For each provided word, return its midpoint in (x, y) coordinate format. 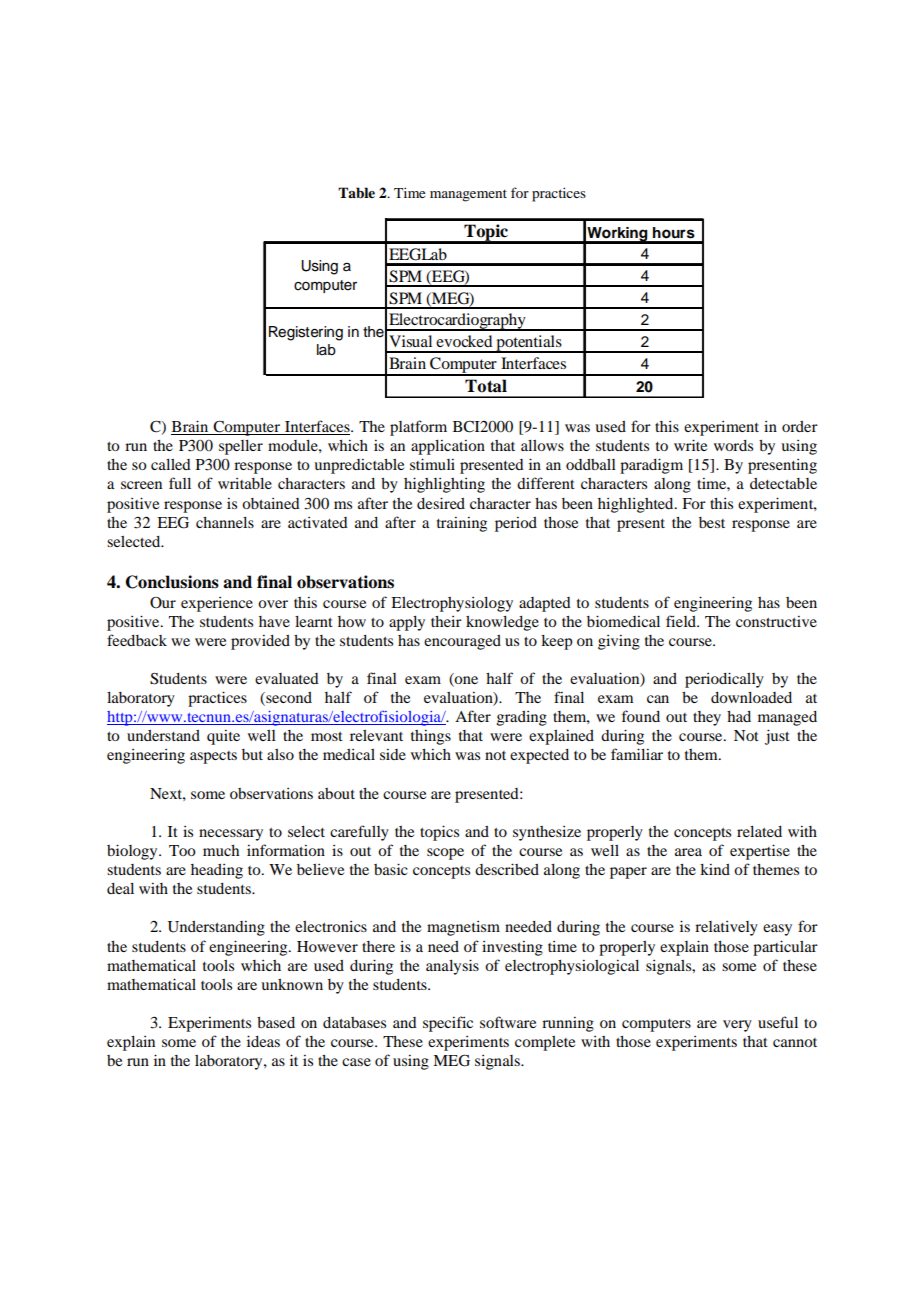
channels (225, 522)
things (431, 737)
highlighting (444, 485)
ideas (263, 1041)
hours (674, 233)
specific (448, 1024)
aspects (213, 757)
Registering (306, 333)
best (712, 522)
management (468, 195)
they (707, 718)
